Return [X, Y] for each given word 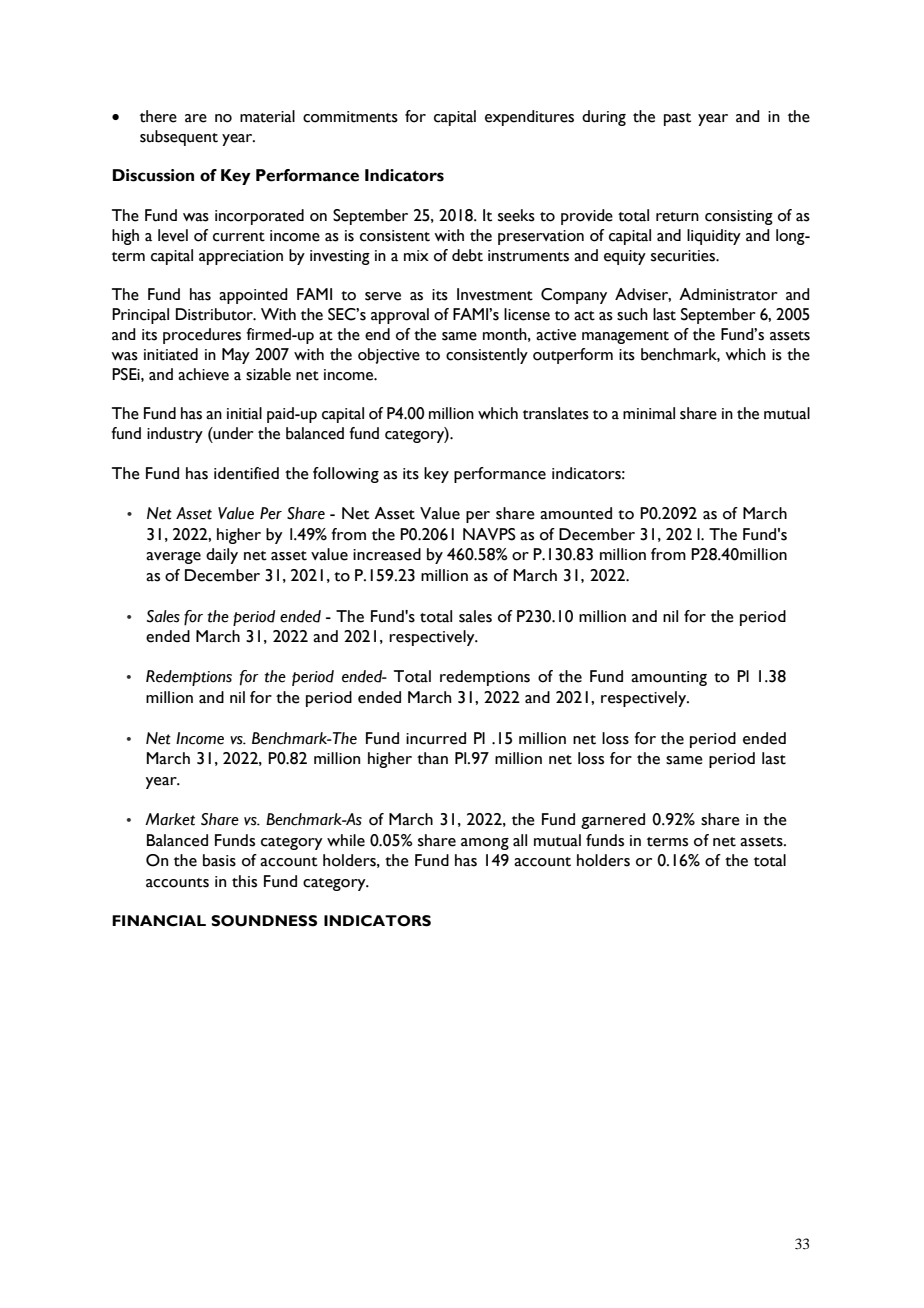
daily [222, 556]
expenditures [529, 118]
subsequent [179, 138]
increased [387, 554]
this [244, 881]
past [677, 119]
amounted [576, 513]
